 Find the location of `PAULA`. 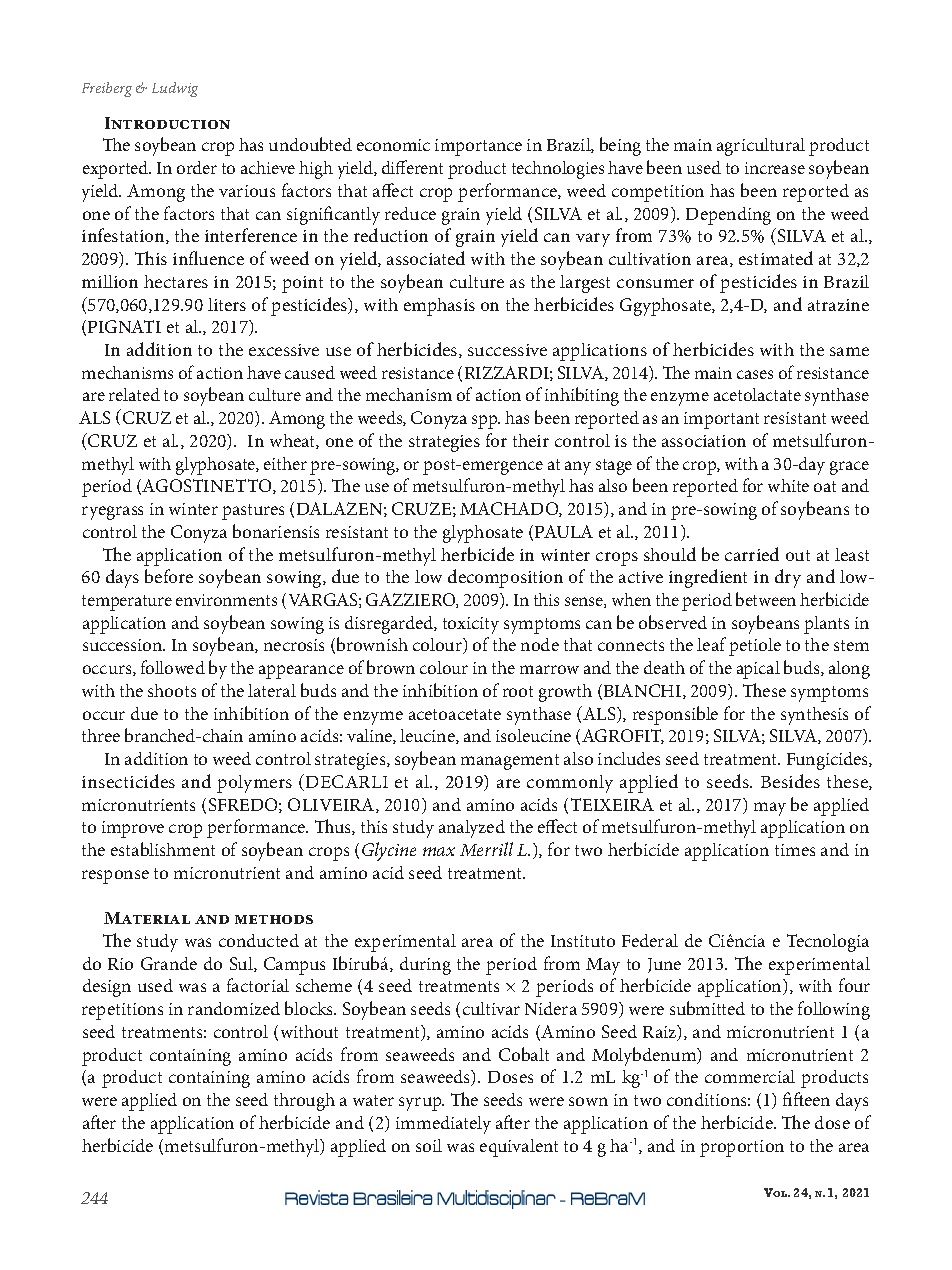

PAULA is located at coordinates (564, 531).
